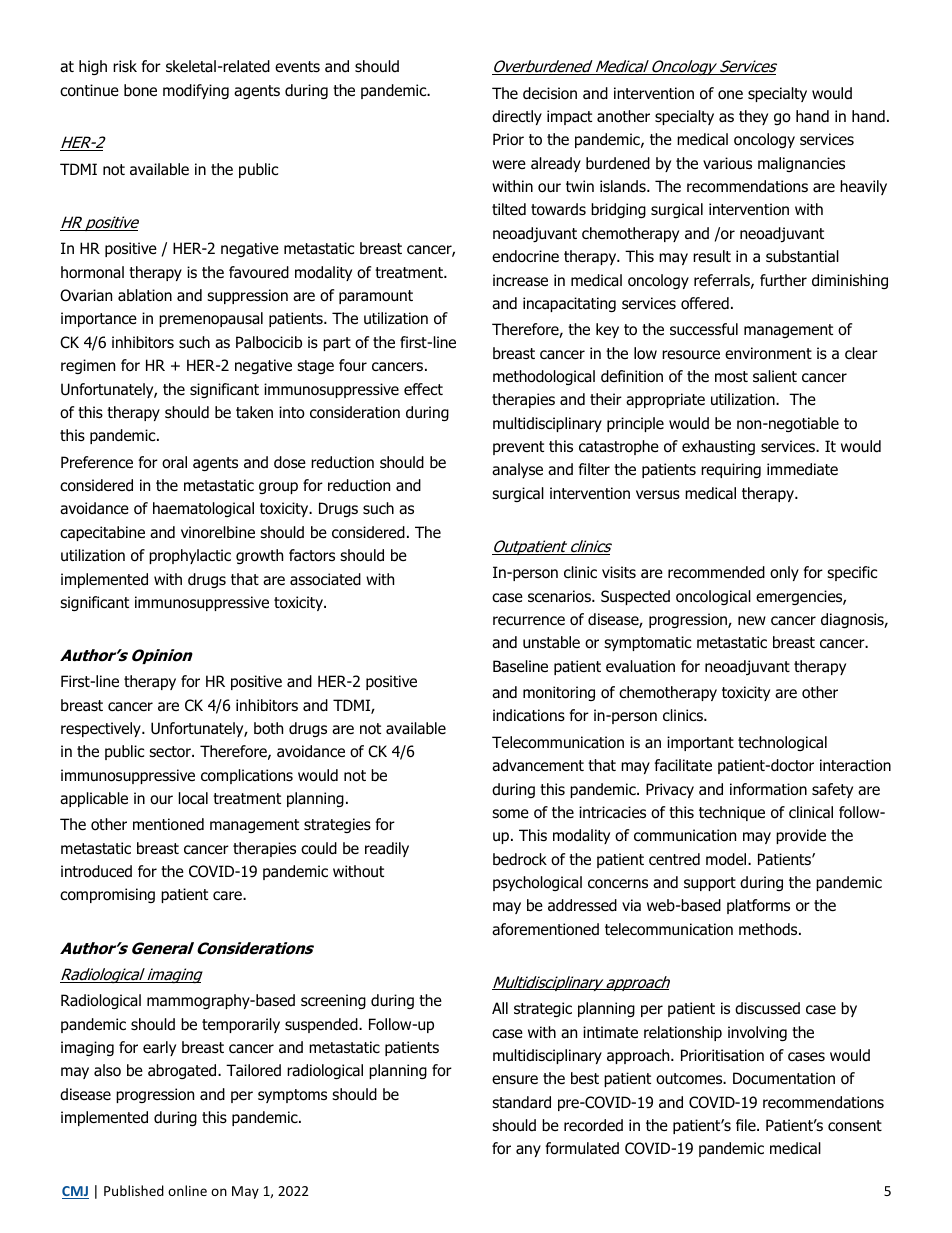 This image has height=1233, width=952. I want to click on oral, so click(174, 462).
